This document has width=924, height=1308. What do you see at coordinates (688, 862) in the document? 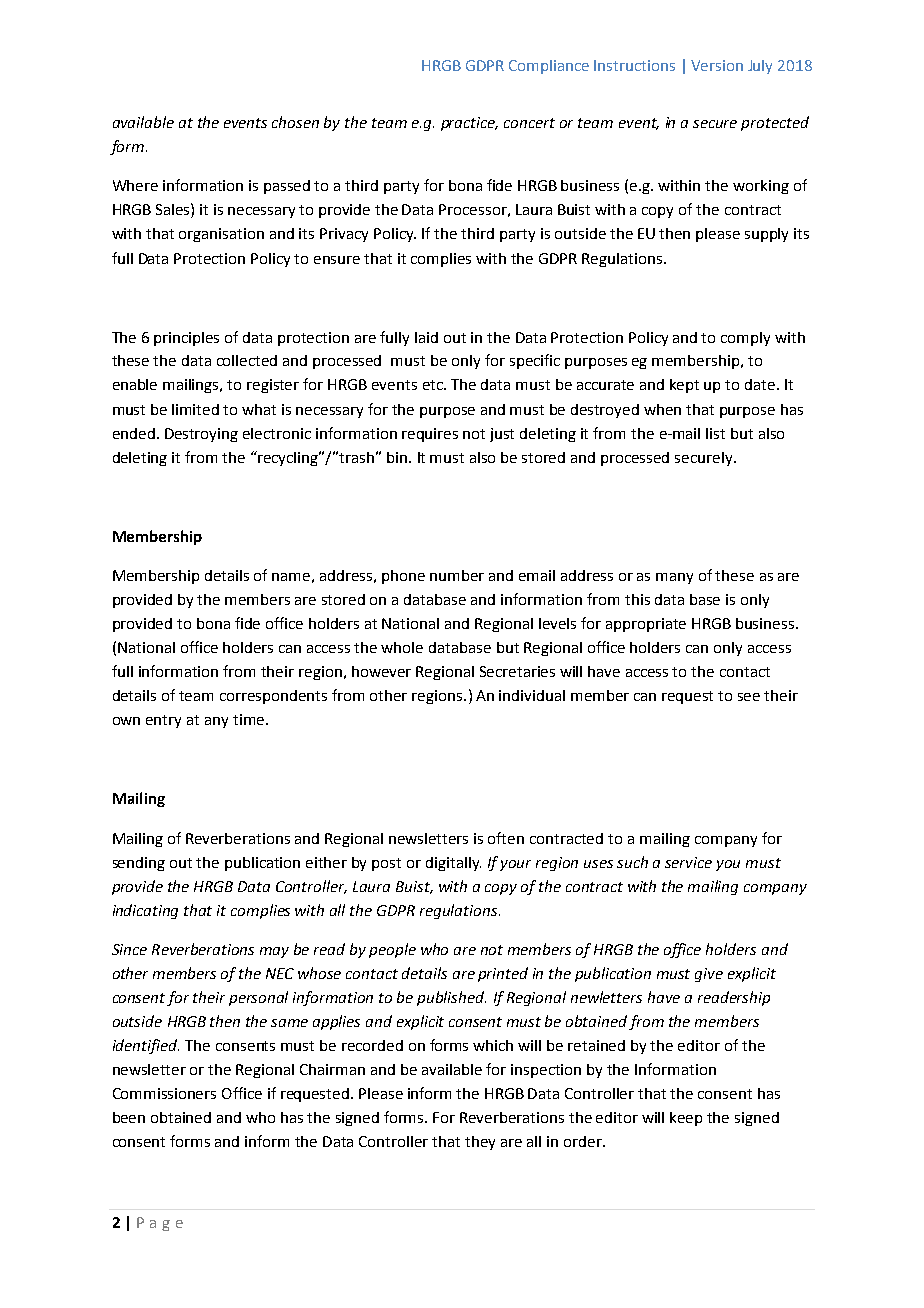
I see `service` at bounding box center [688, 862].
